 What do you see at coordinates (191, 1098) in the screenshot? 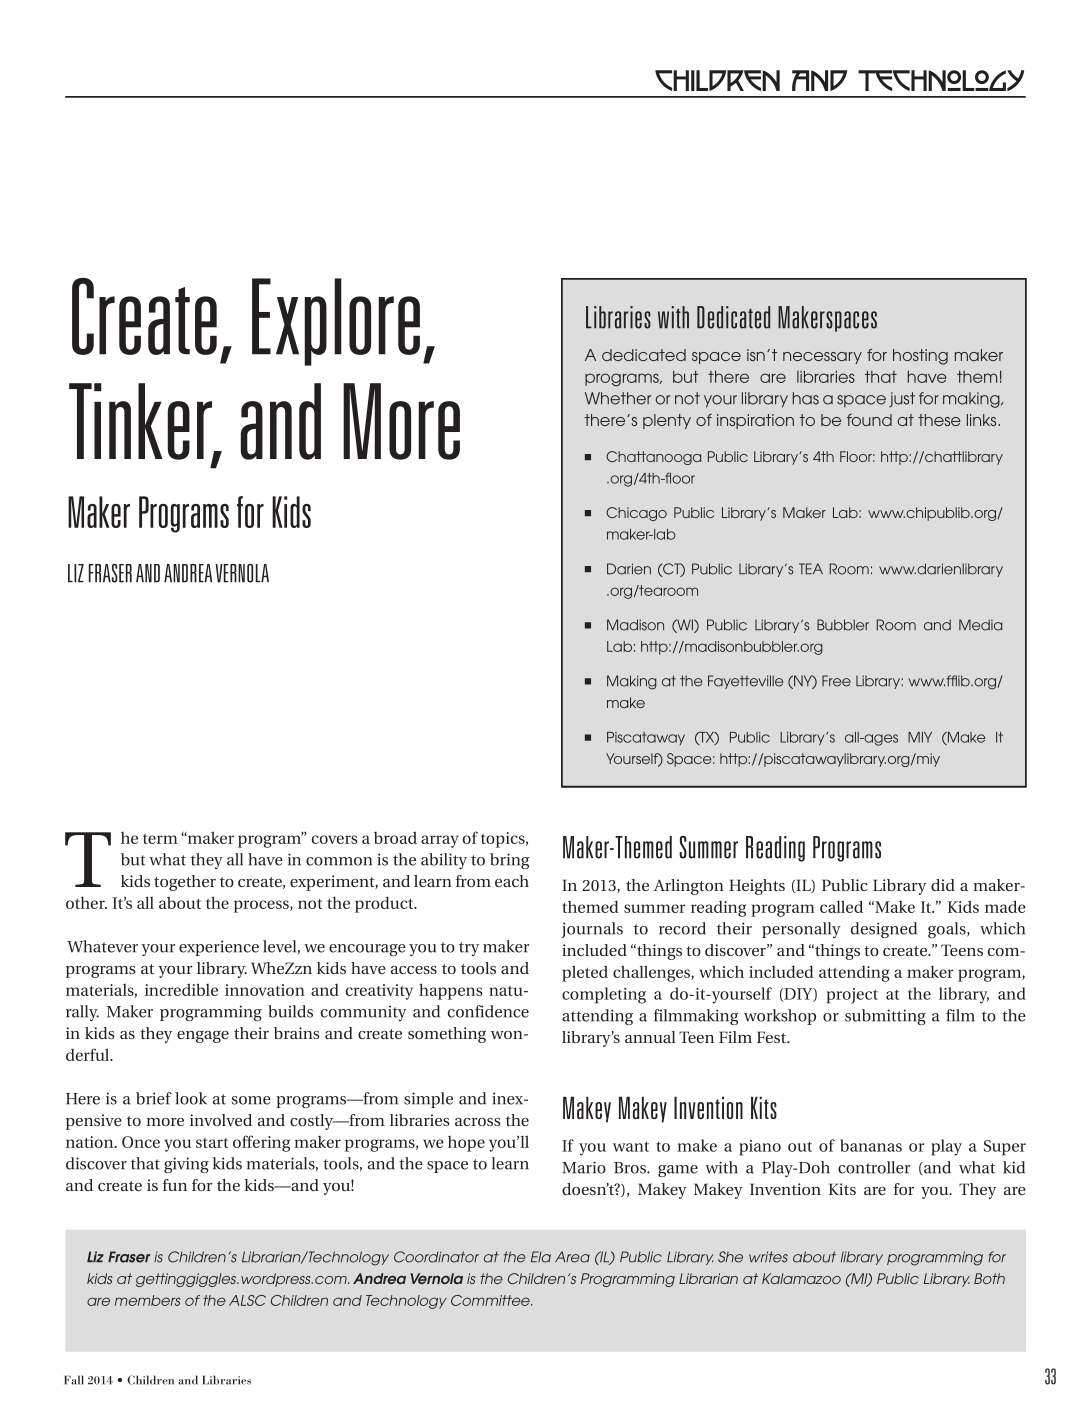
I see `look` at bounding box center [191, 1098].
